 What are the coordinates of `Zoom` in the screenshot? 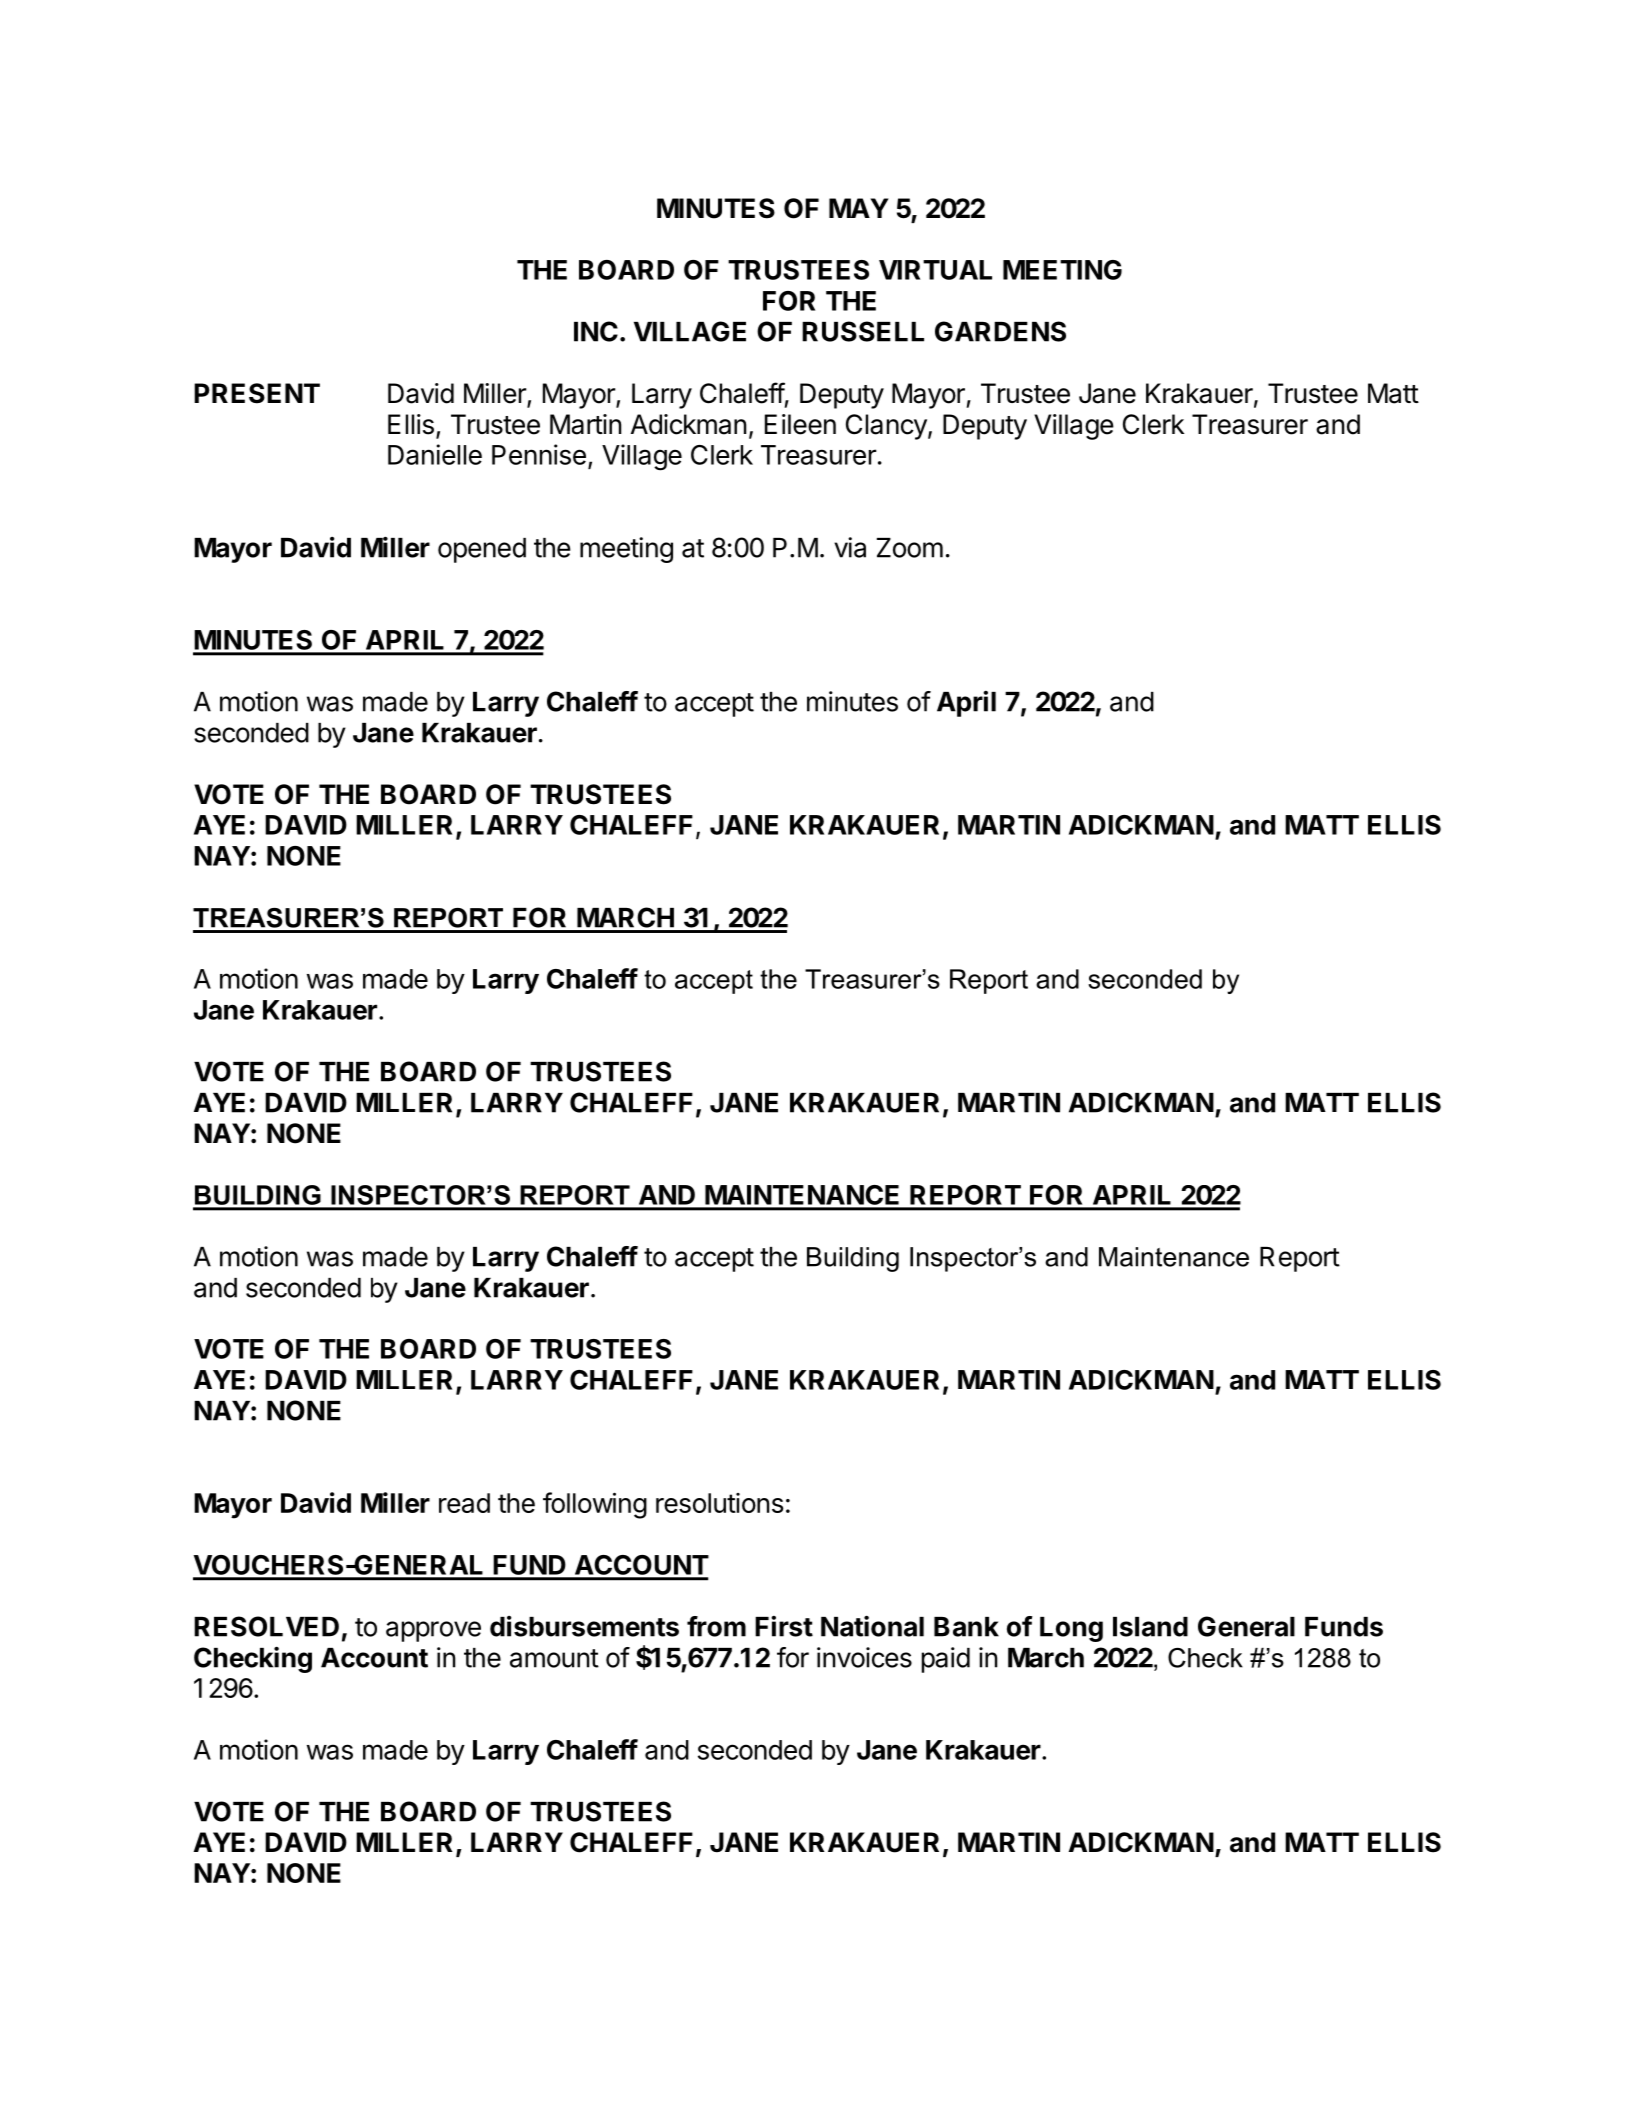 It's located at (910, 548).
